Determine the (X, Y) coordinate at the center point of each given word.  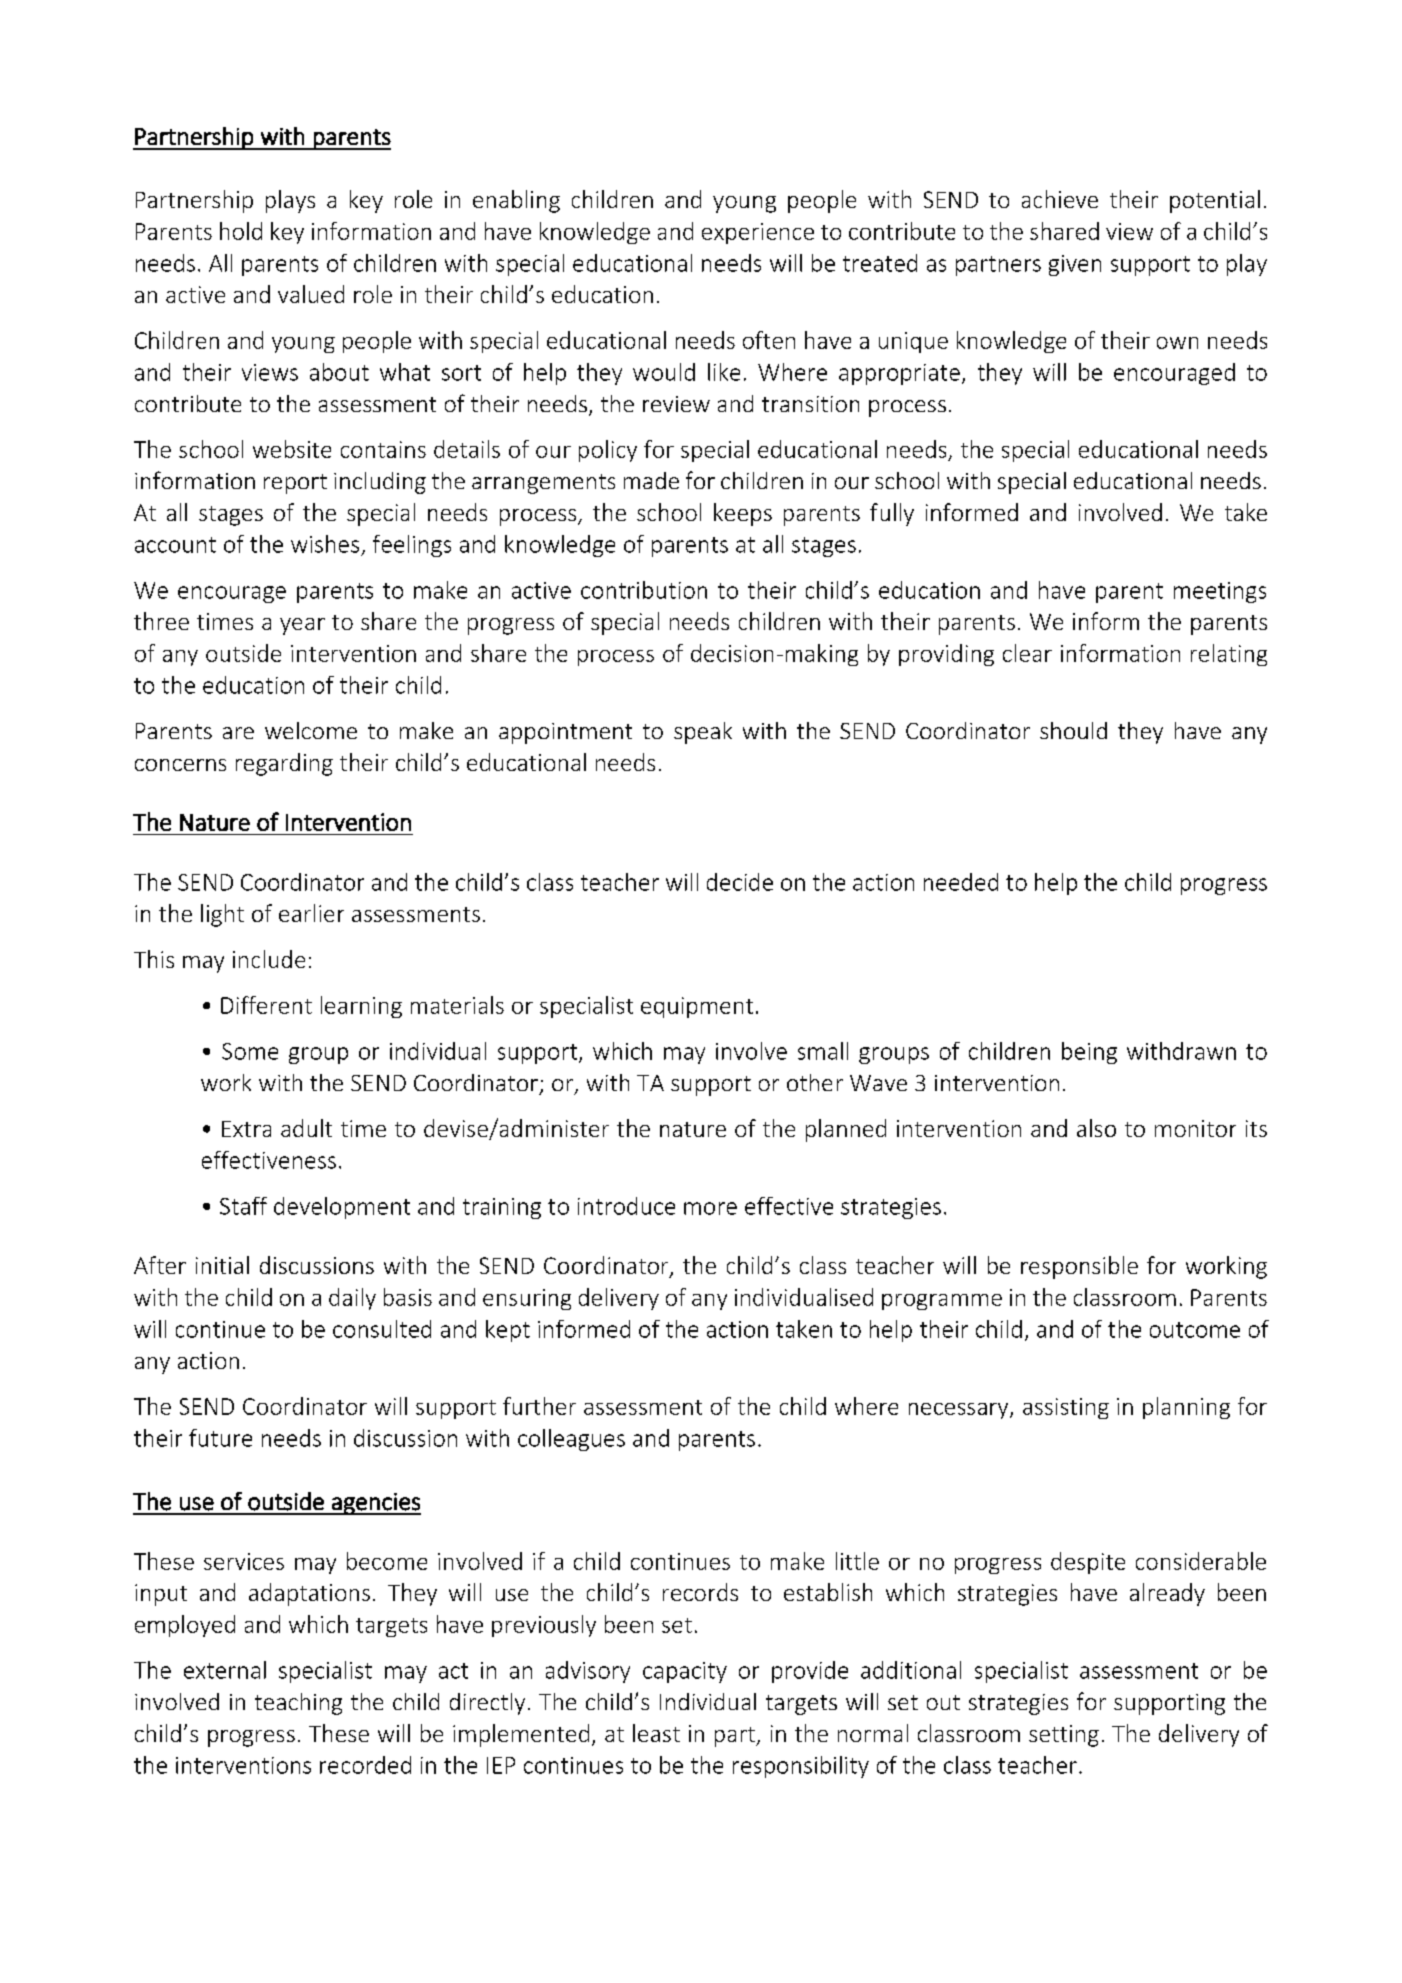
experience (758, 233)
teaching (298, 1704)
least (656, 1733)
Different (266, 1005)
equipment (697, 1007)
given (1075, 265)
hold (241, 231)
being (1089, 1053)
